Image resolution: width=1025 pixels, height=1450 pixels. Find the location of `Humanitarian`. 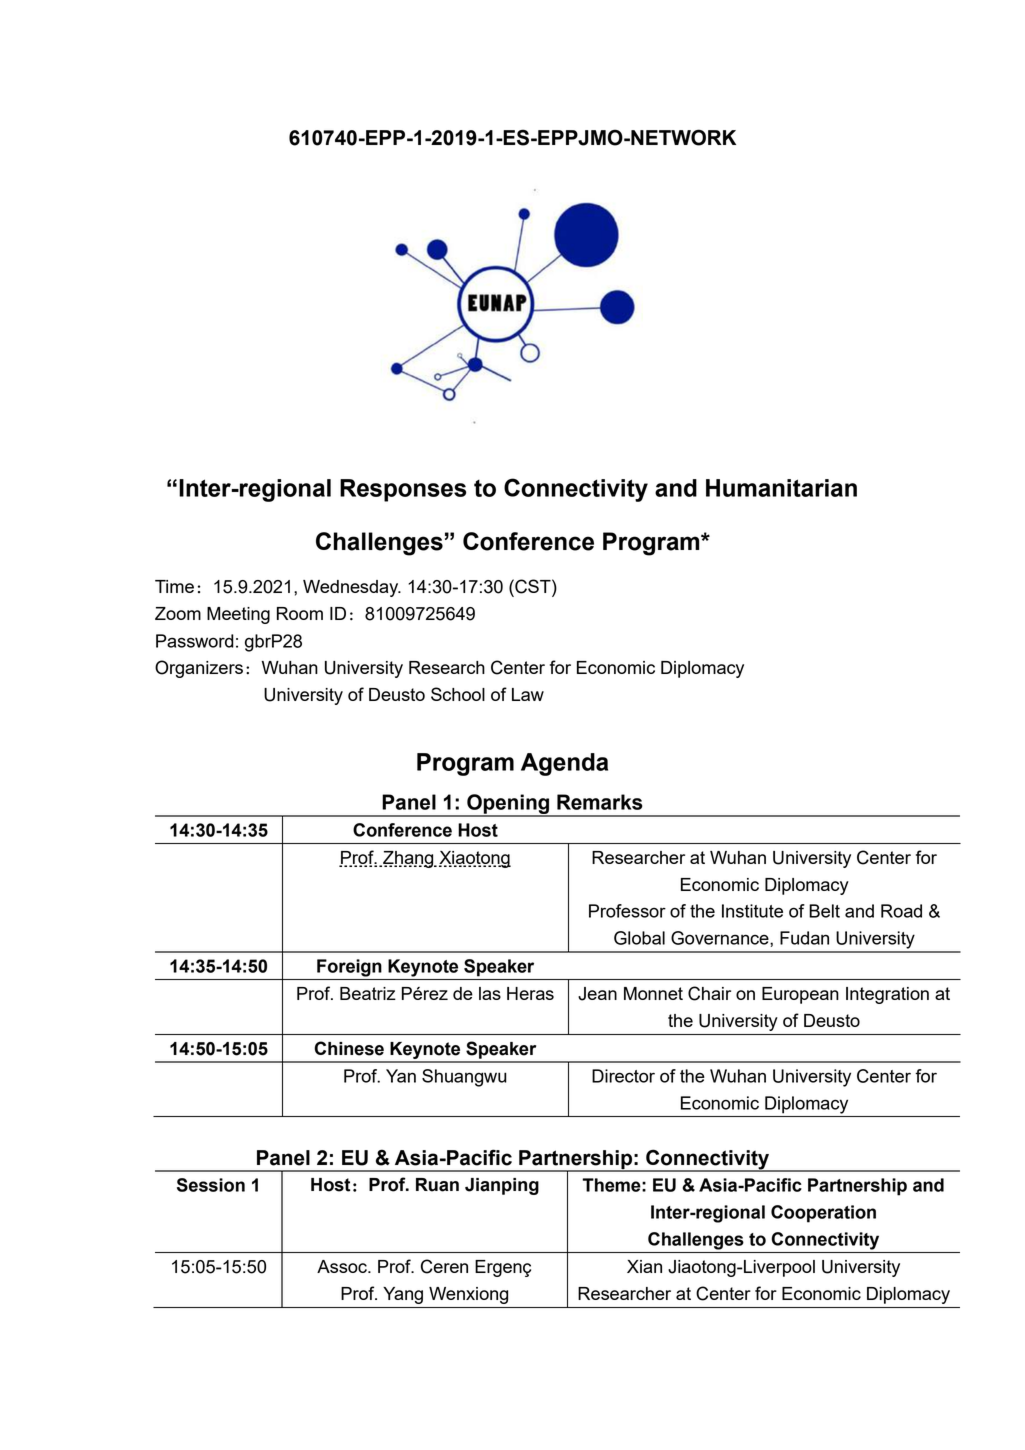

Humanitarian is located at coordinates (781, 488).
